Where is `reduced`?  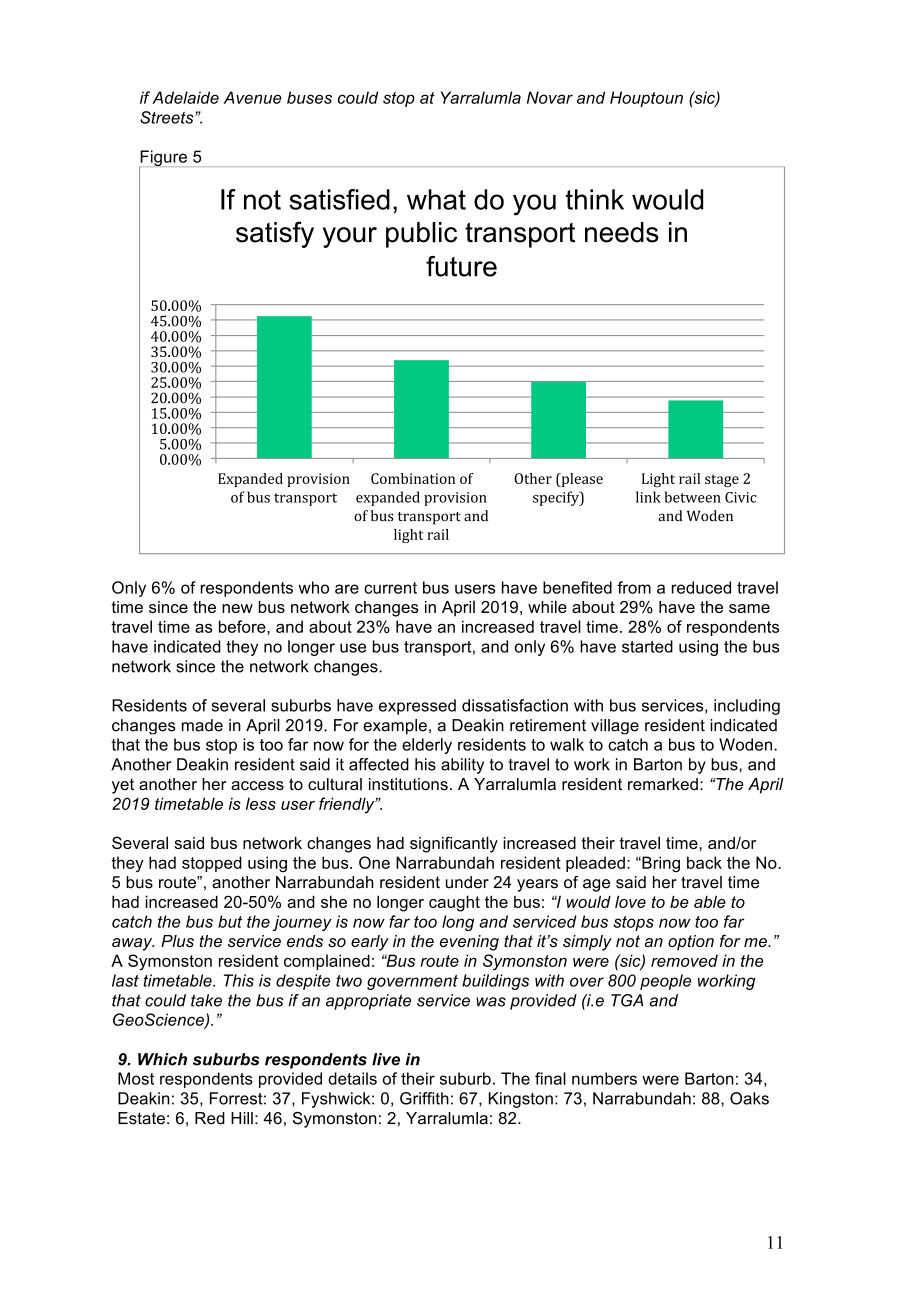 reduced is located at coordinates (701, 587).
